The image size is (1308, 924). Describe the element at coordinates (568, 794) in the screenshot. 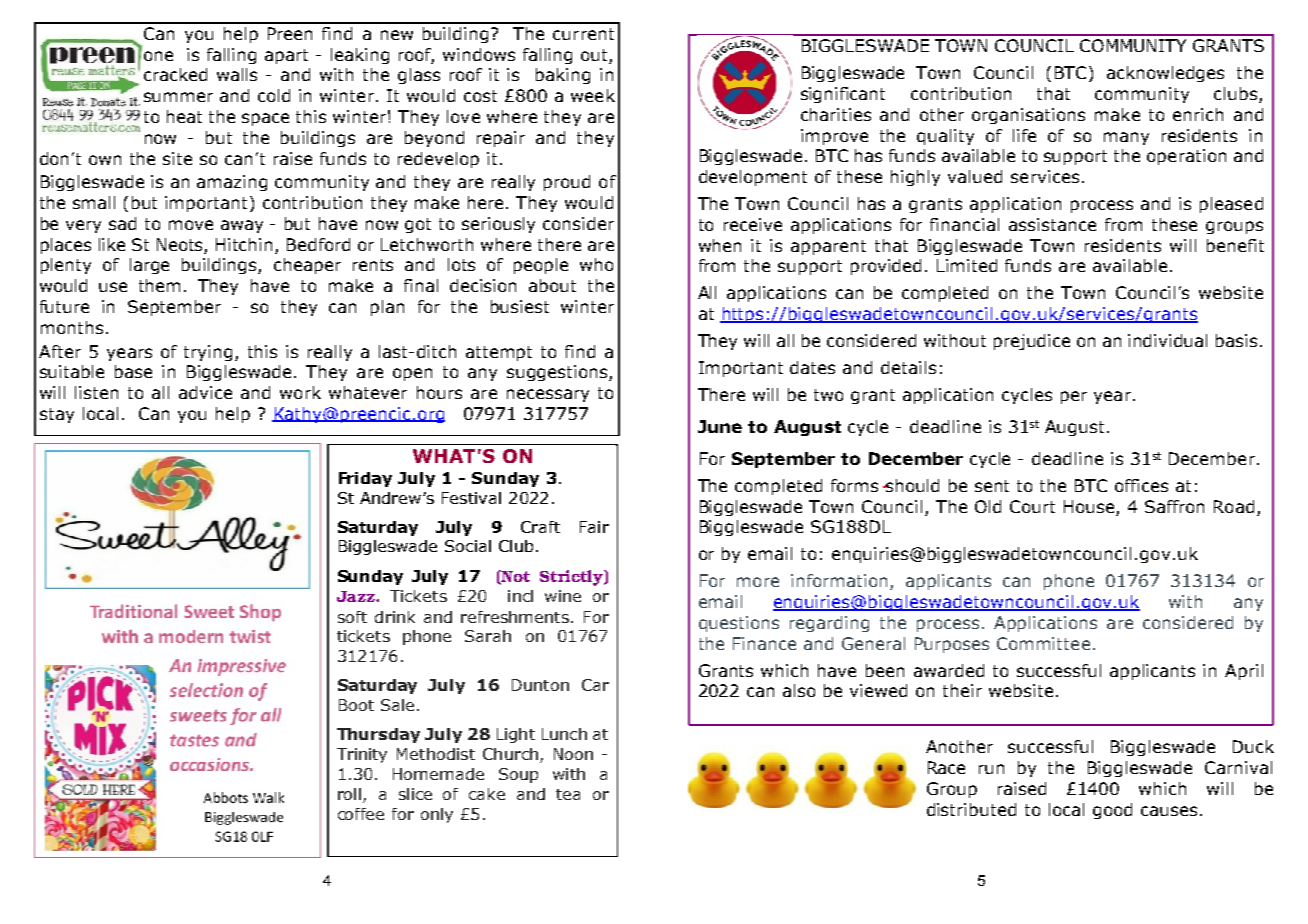

I see `tea` at that location.
